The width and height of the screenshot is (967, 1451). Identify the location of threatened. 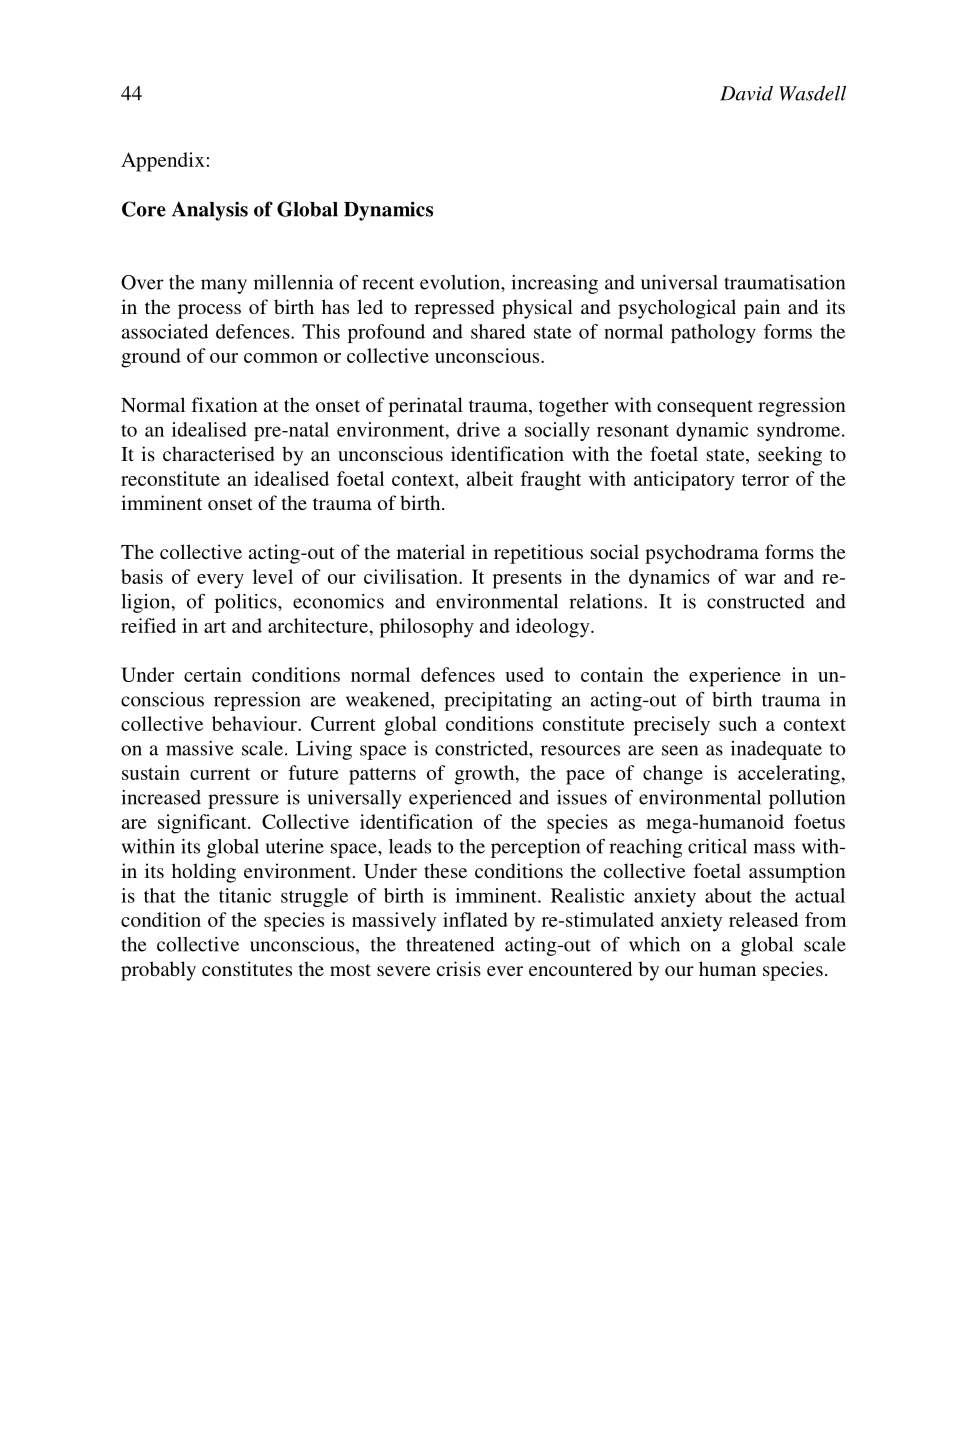
(450, 944).
